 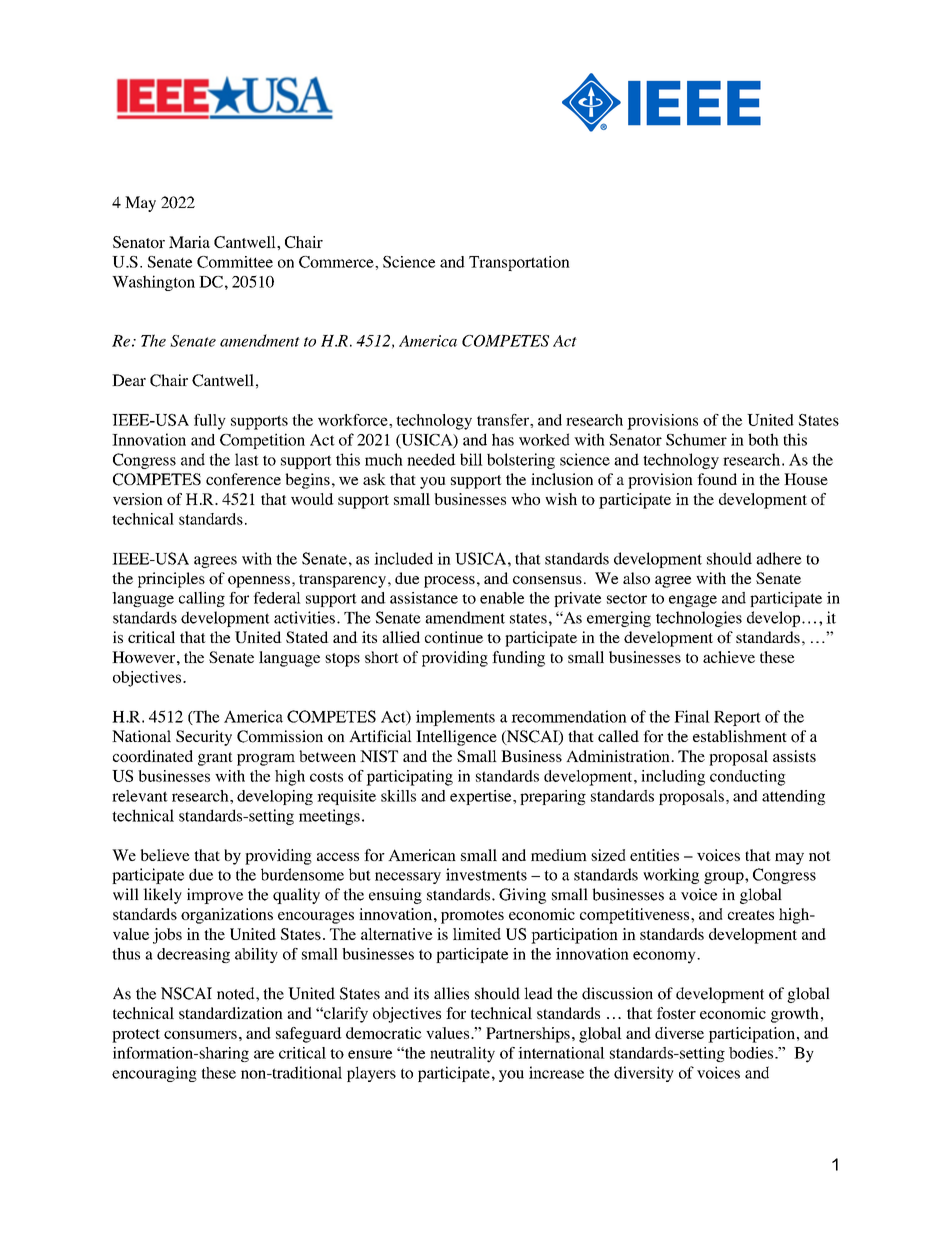 I want to click on calling, so click(x=202, y=599).
